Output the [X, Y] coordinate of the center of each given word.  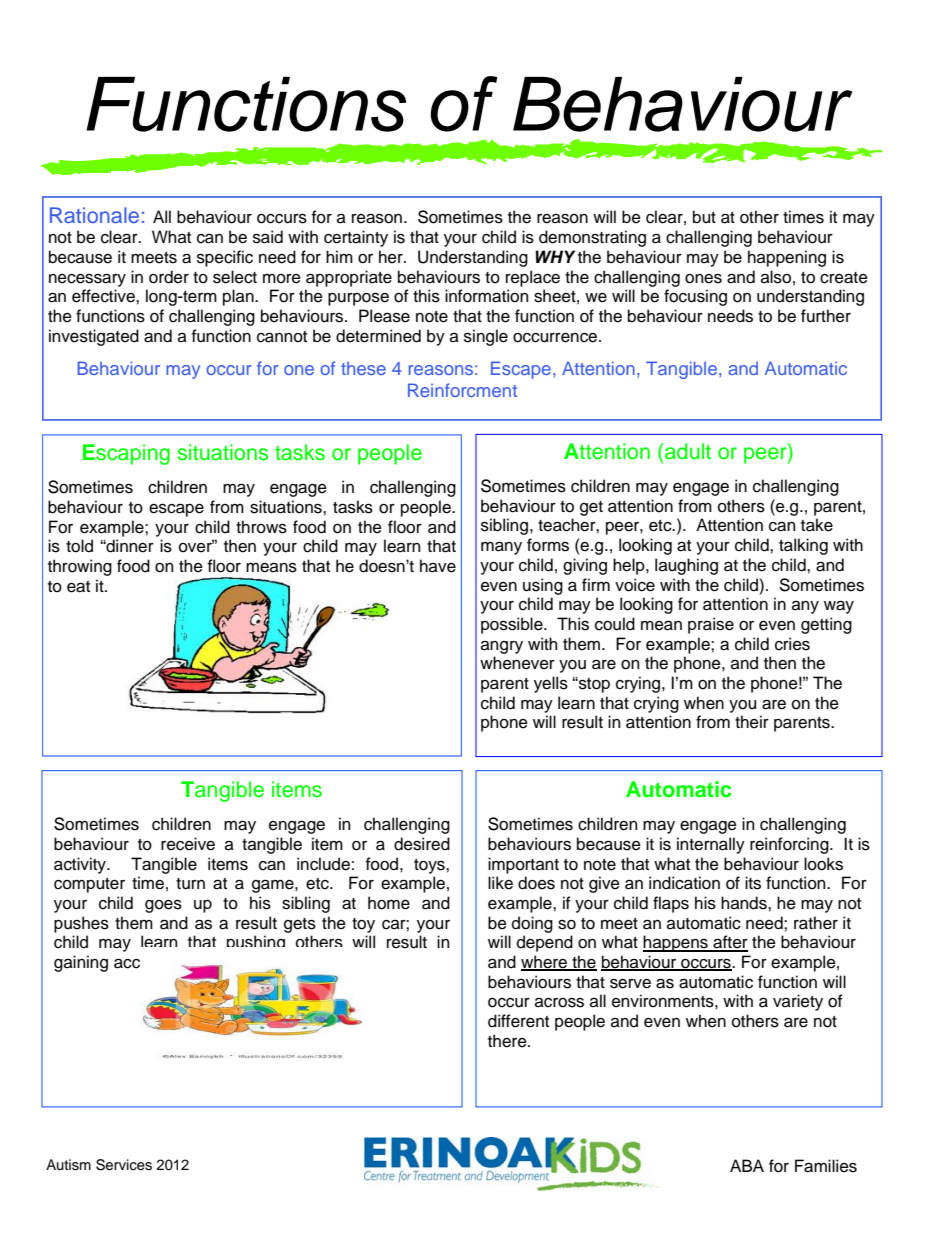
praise [711, 625]
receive [188, 844]
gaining [81, 963]
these [363, 368]
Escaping [126, 454]
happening [787, 258]
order [169, 277]
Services [124, 1165]
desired [422, 844]
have [438, 566]
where [545, 963]
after [729, 943]
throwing [80, 567]
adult [687, 451]
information [486, 296]
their [752, 722]
